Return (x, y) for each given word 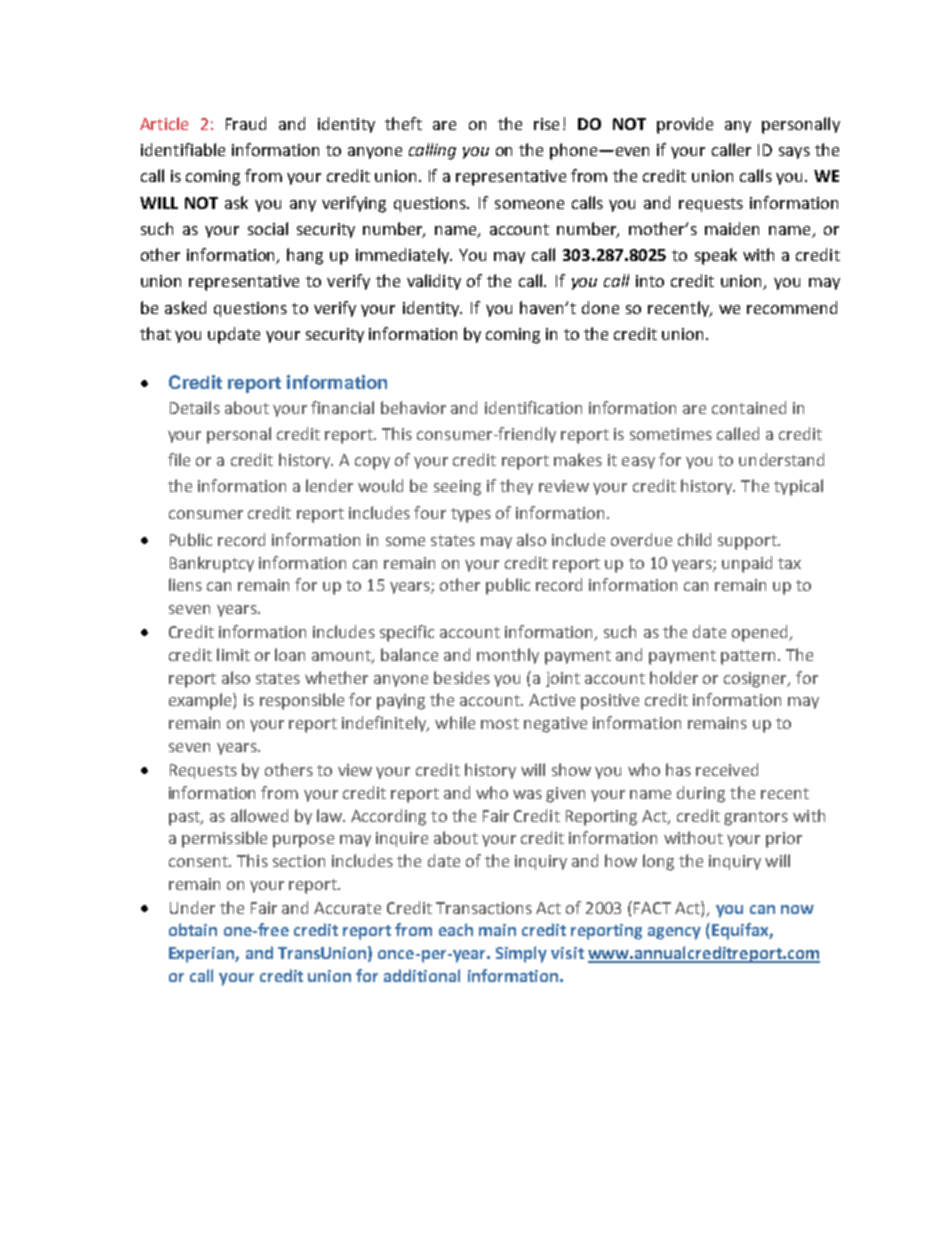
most (500, 723)
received (727, 769)
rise (546, 124)
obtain (193, 929)
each (456, 929)
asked (185, 307)
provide (685, 125)
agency (674, 933)
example (201, 701)
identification (533, 407)
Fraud (246, 123)
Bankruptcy (212, 564)
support (748, 542)
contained (749, 407)
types (471, 515)
